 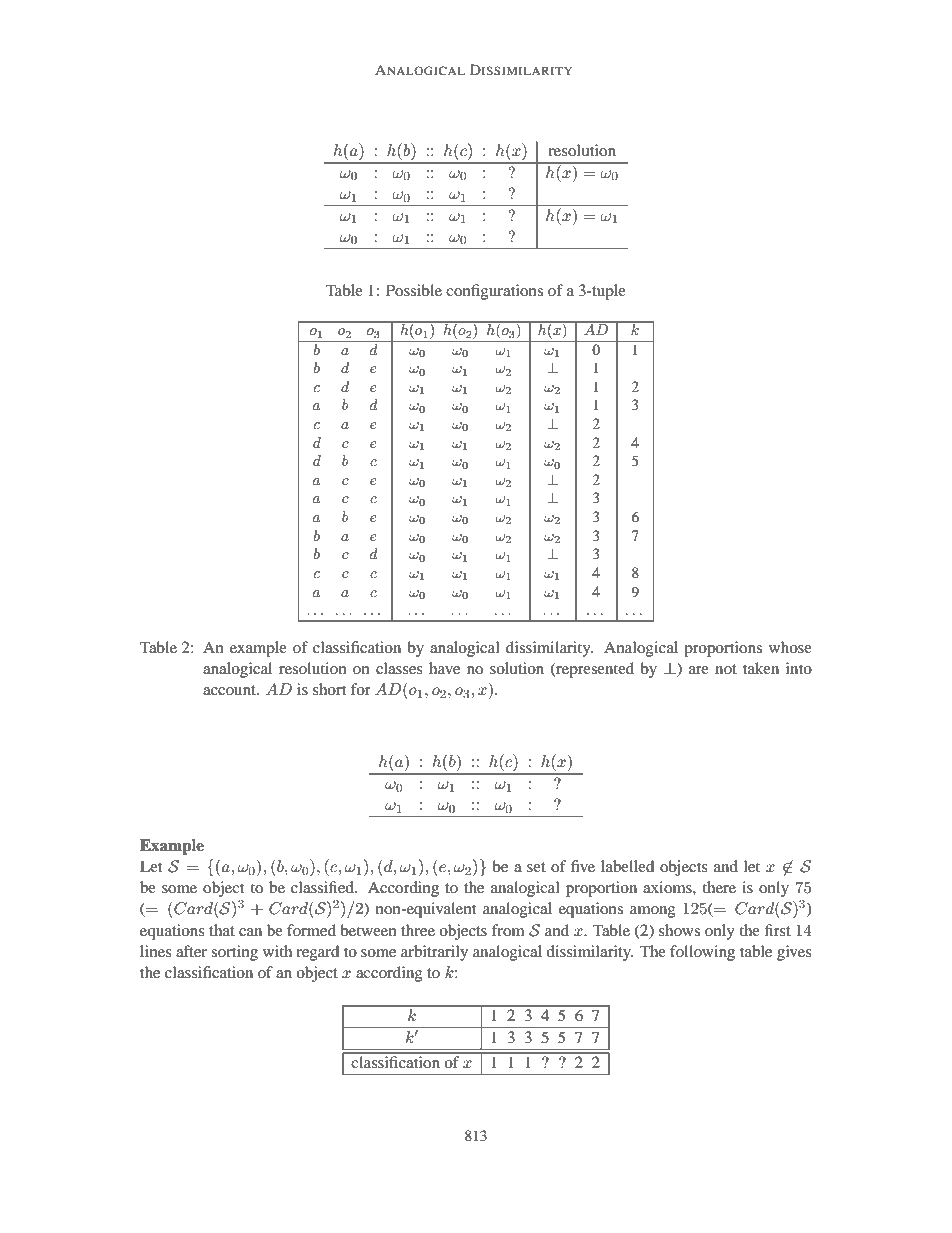 I want to click on configurations, so click(x=494, y=292).
